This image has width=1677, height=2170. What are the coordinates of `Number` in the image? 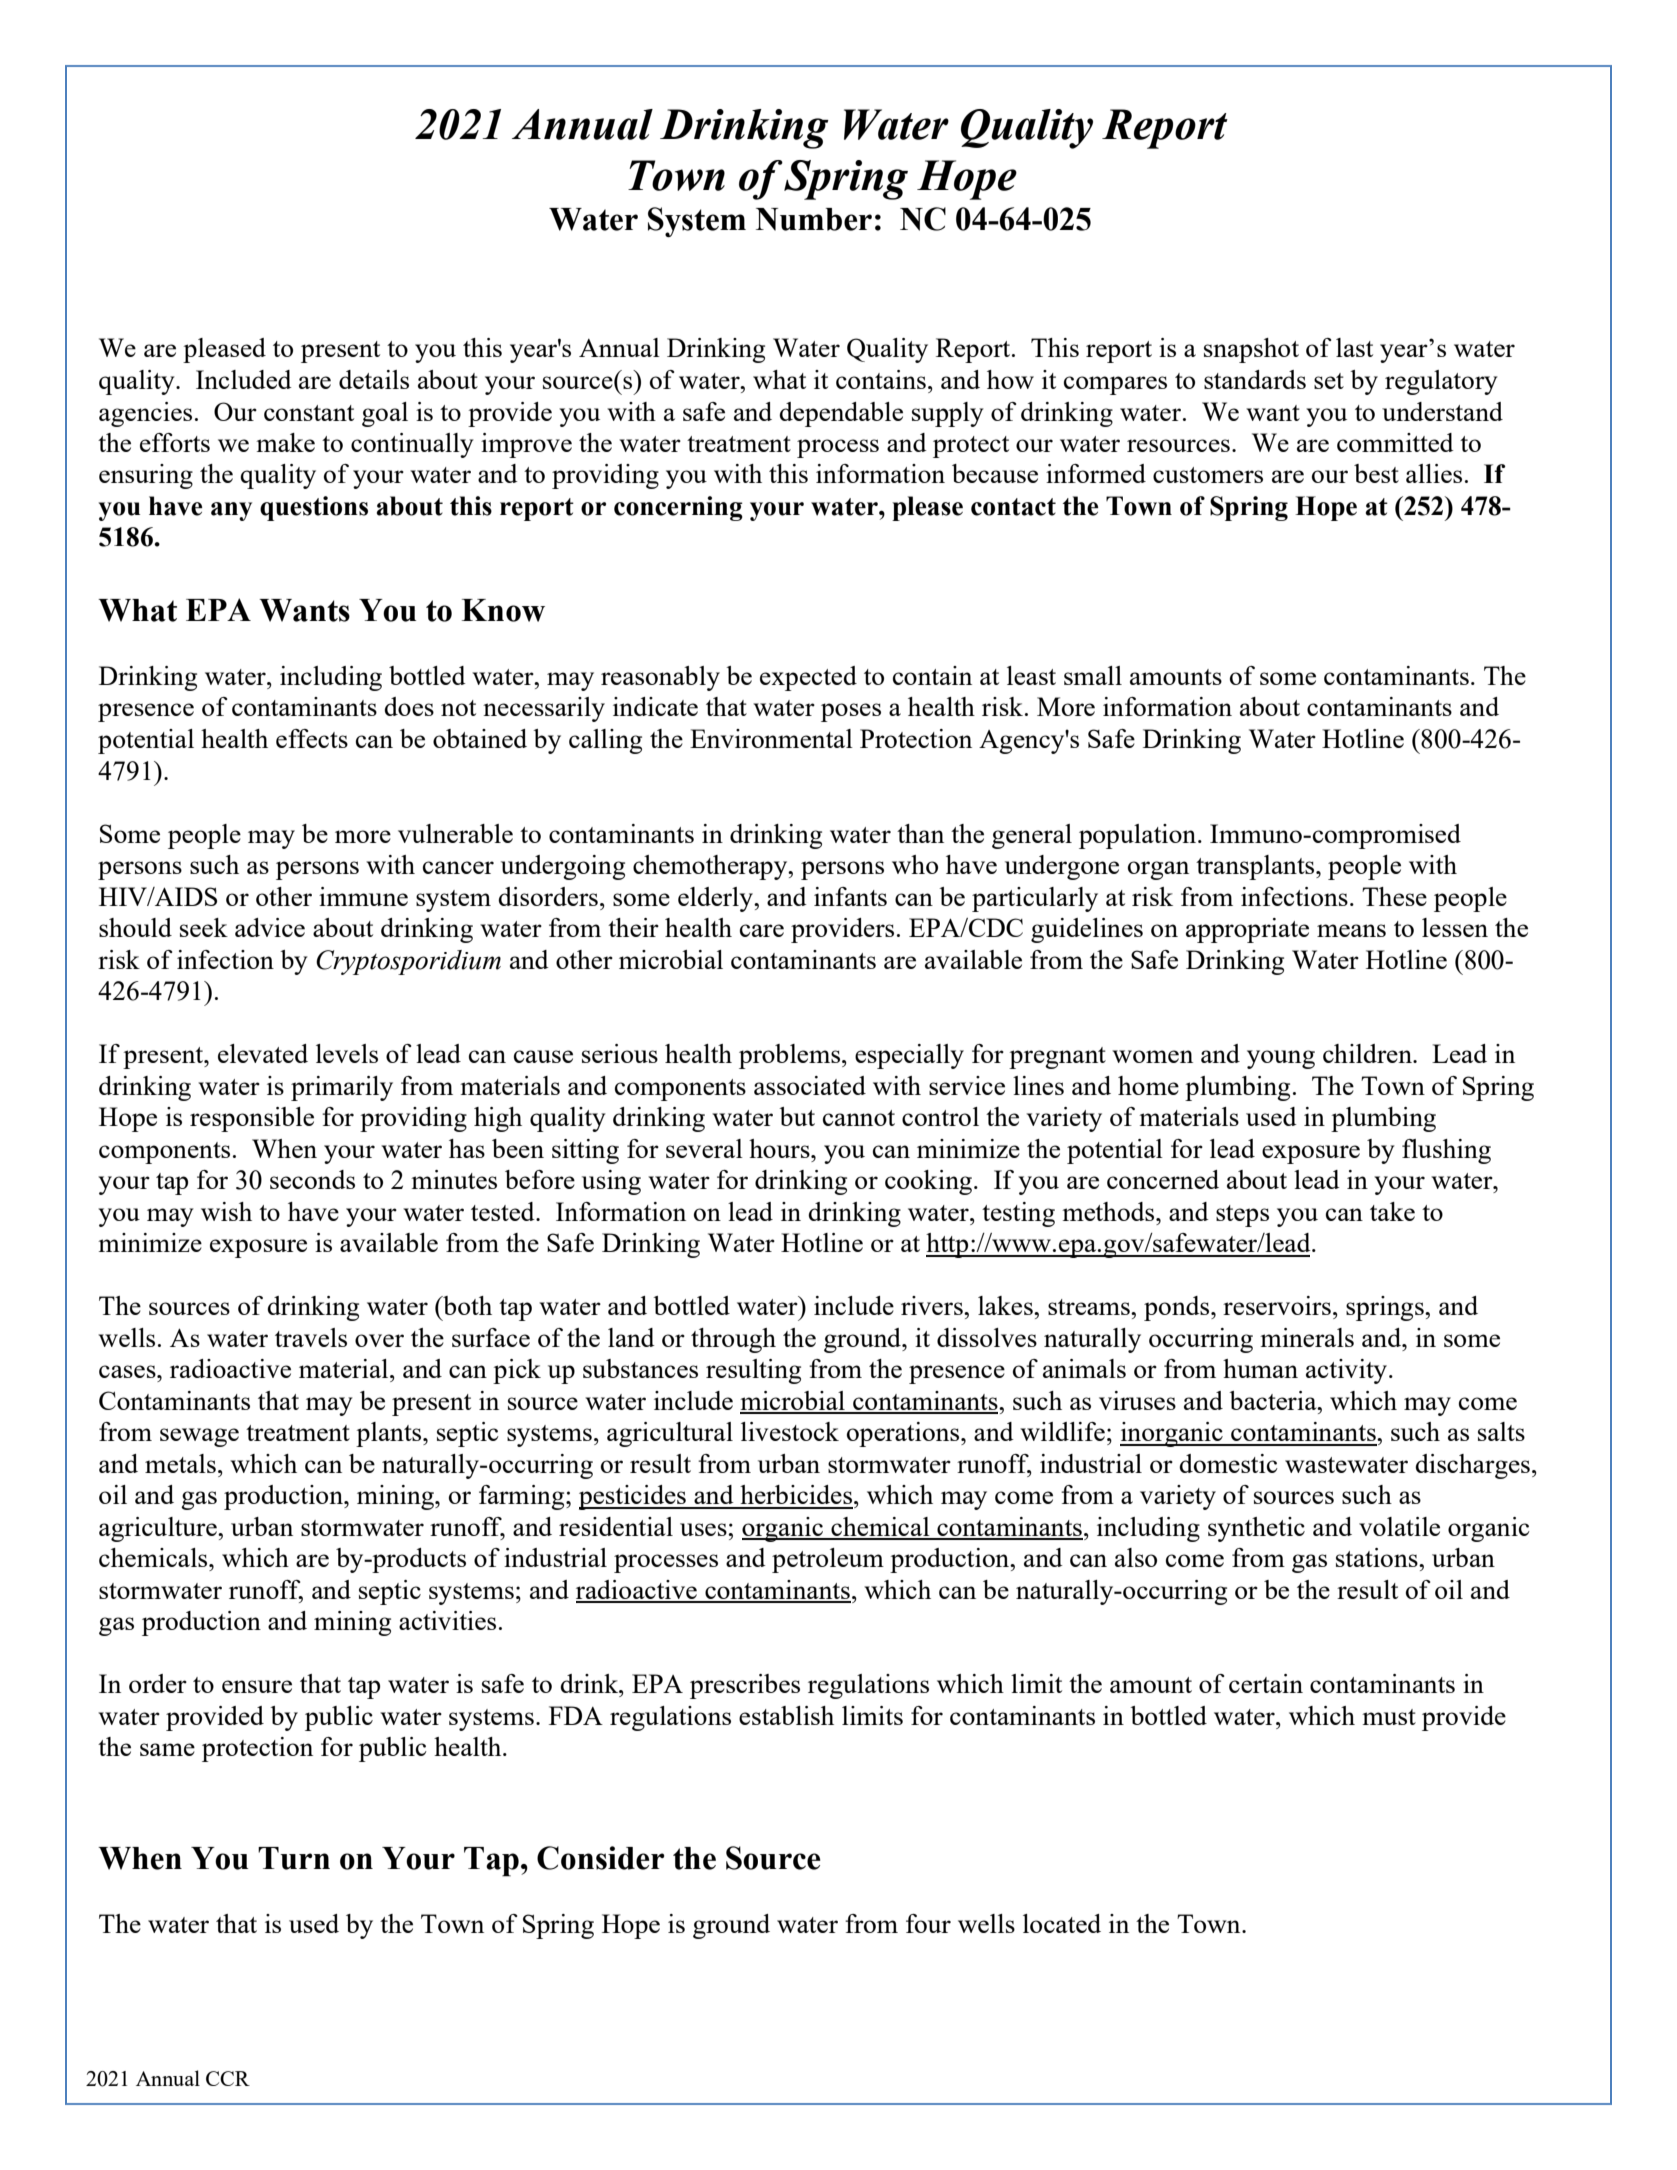 It's located at (814, 219).
